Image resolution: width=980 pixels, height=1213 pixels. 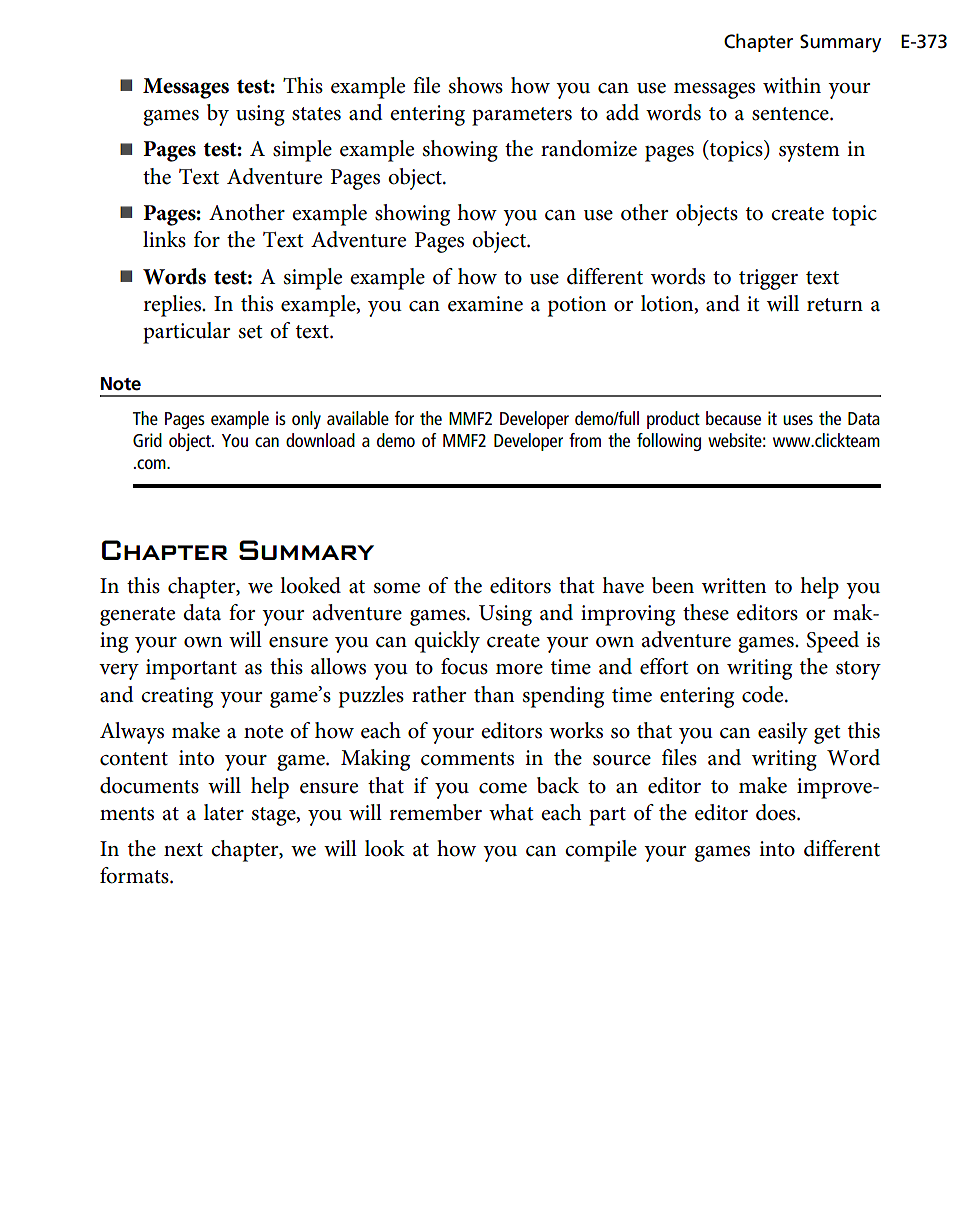 What do you see at coordinates (768, 279) in the screenshot?
I see `trigger` at bounding box center [768, 279].
